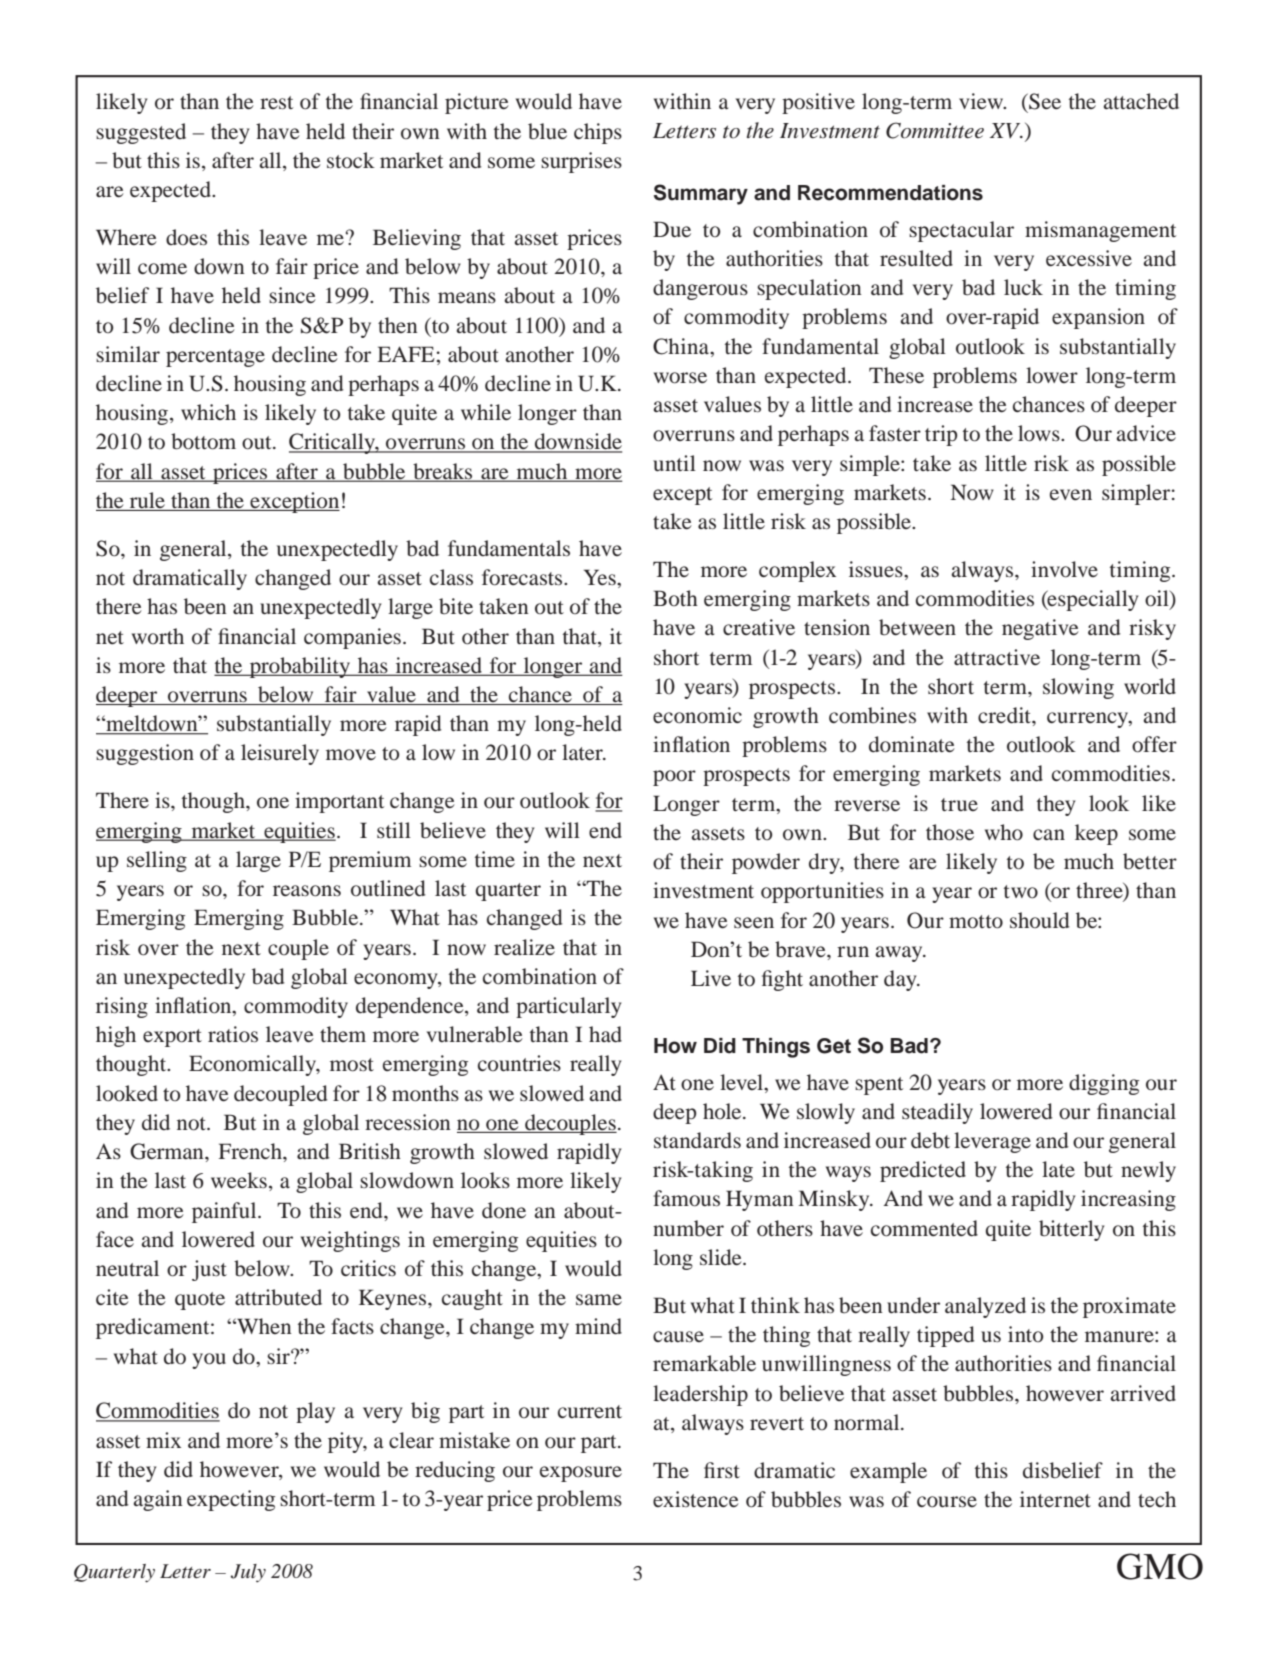 This screenshot has height=1653, width=1277. I want to click on ratios, so click(233, 1034).
